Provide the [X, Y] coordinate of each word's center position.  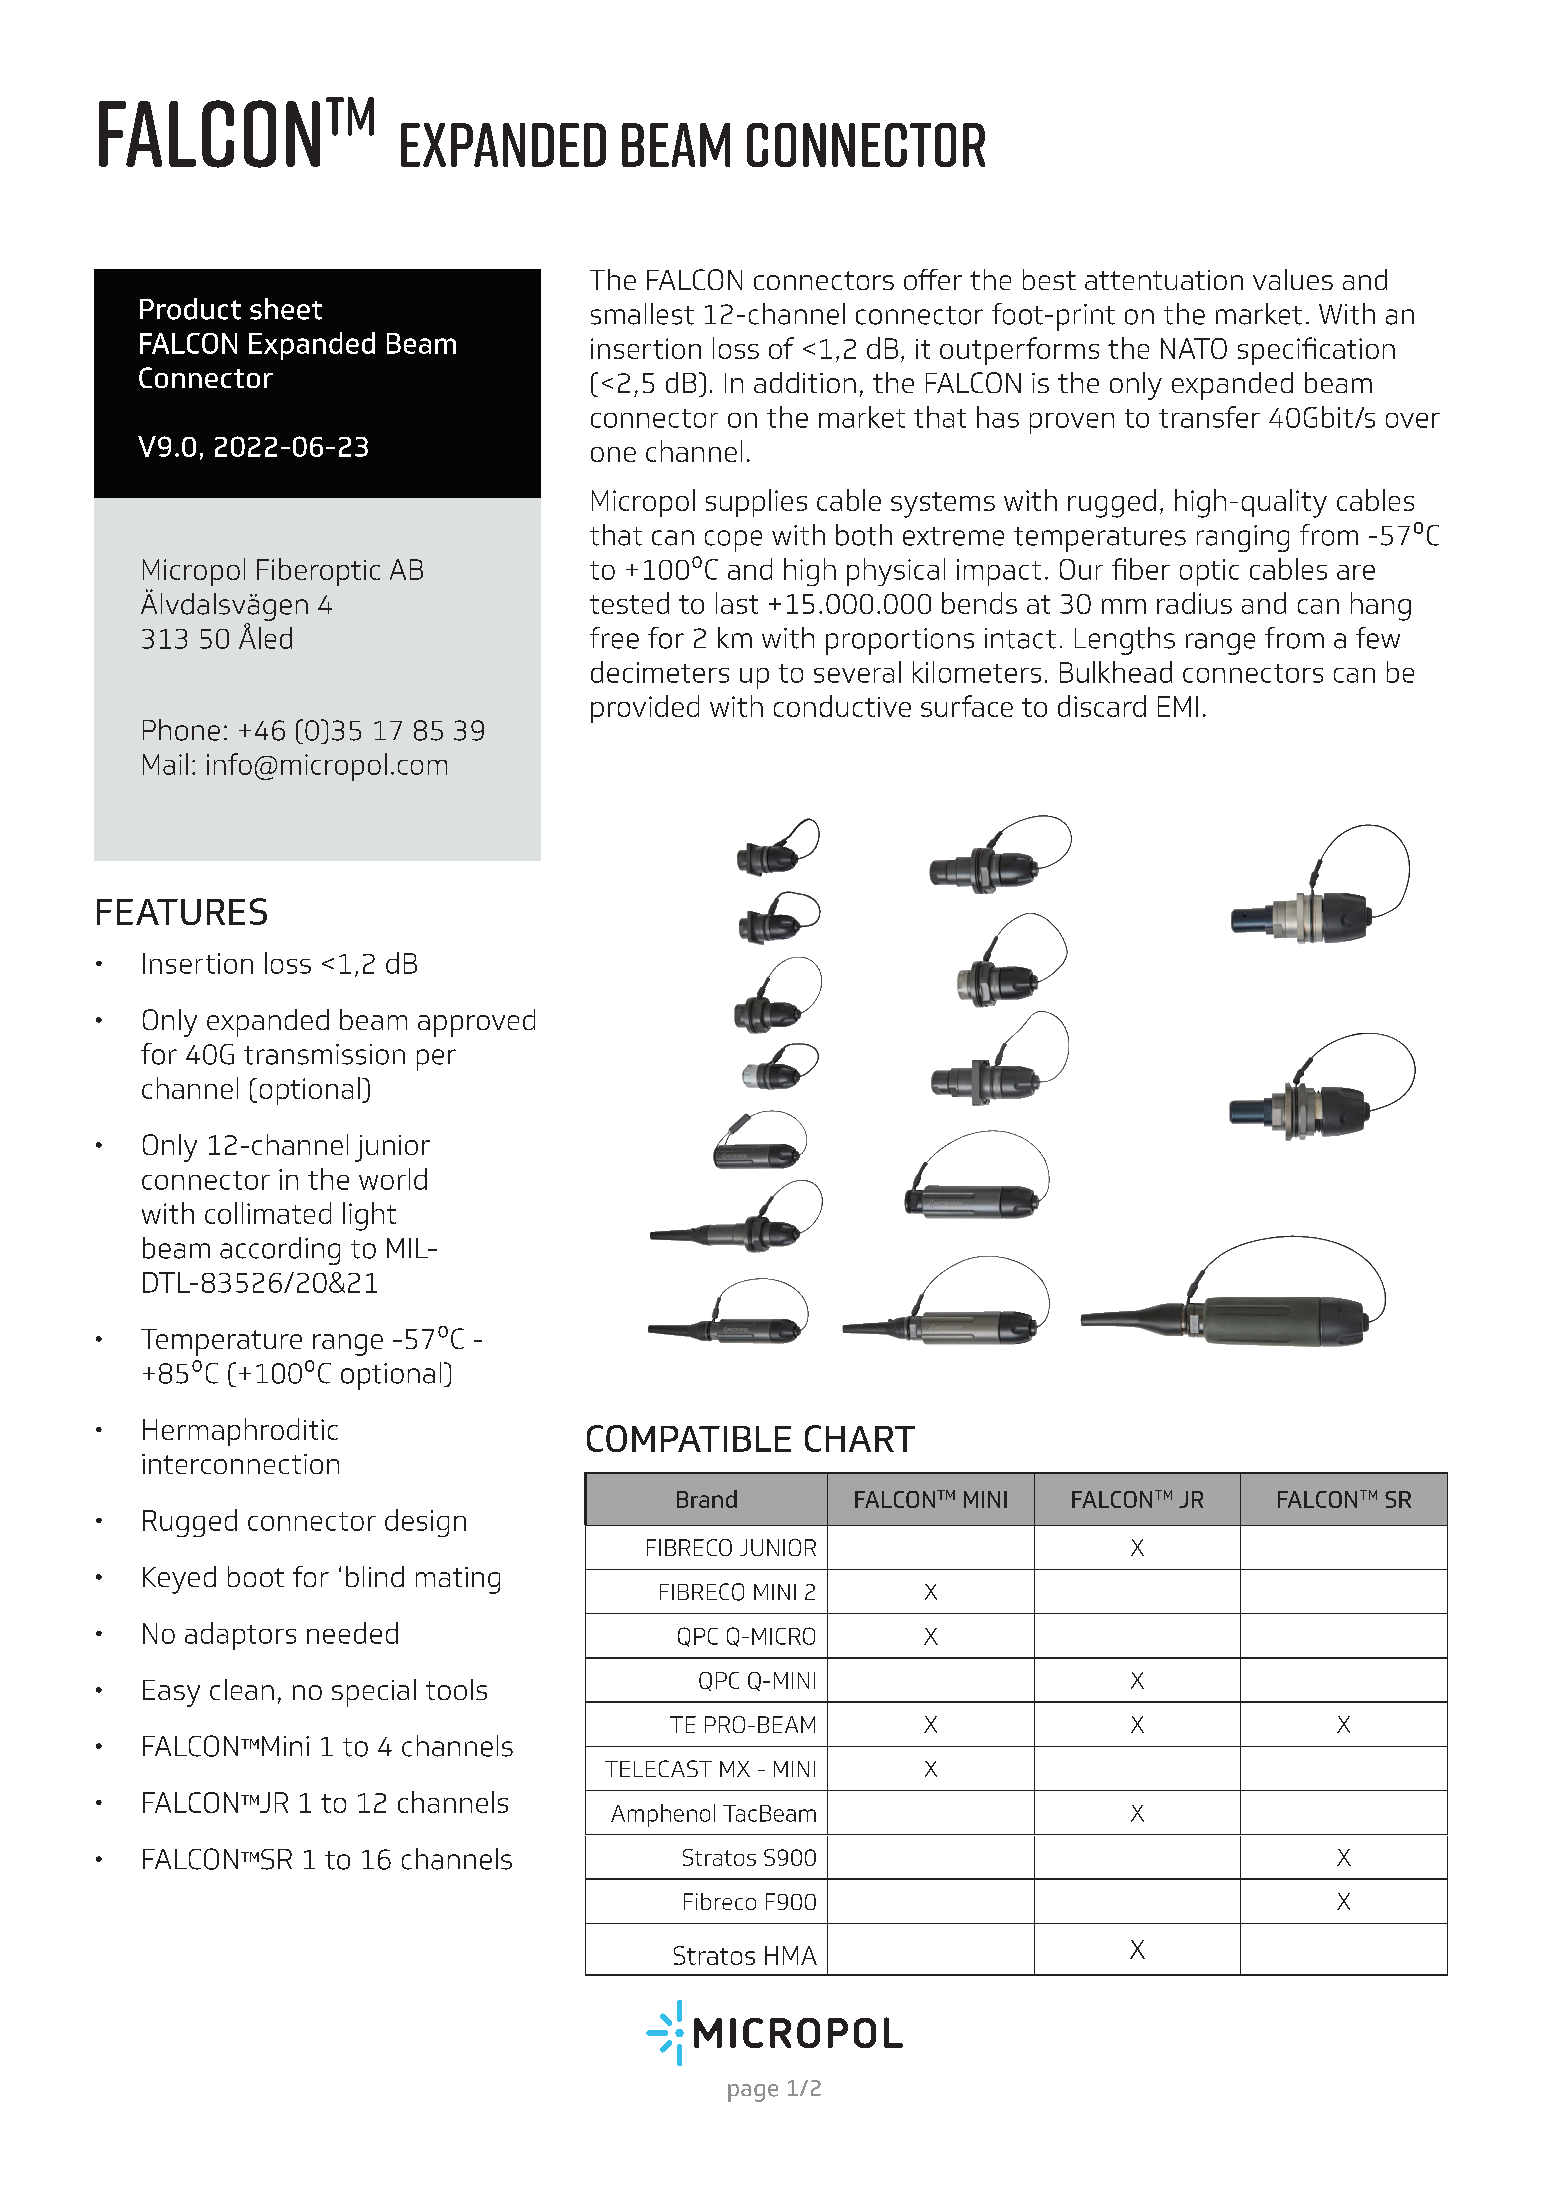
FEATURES [182, 911]
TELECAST [658, 1768]
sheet [286, 309]
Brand [707, 1499]
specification [1316, 351]
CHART [860, 1438]
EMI [1178, 706]
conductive [842, 706]
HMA [791, 1955]
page [753, 2093]
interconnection [240, 1464]
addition [805, 382]
